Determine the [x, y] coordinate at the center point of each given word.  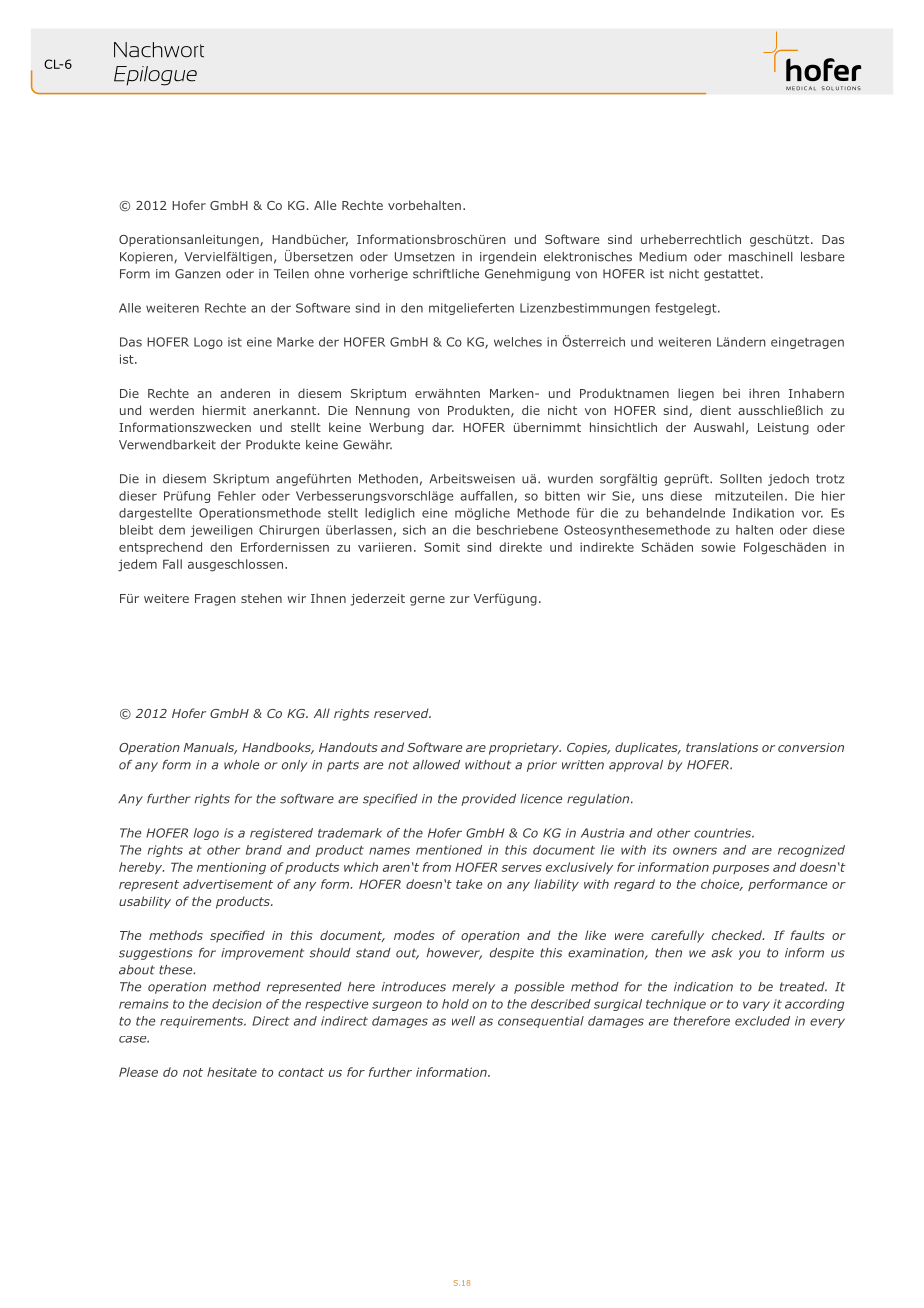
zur [460, 599]
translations [722, 747]
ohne [329, 274]
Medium [663, 257]
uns [652, 497]
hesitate [232, 1072]
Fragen [215, 600]
